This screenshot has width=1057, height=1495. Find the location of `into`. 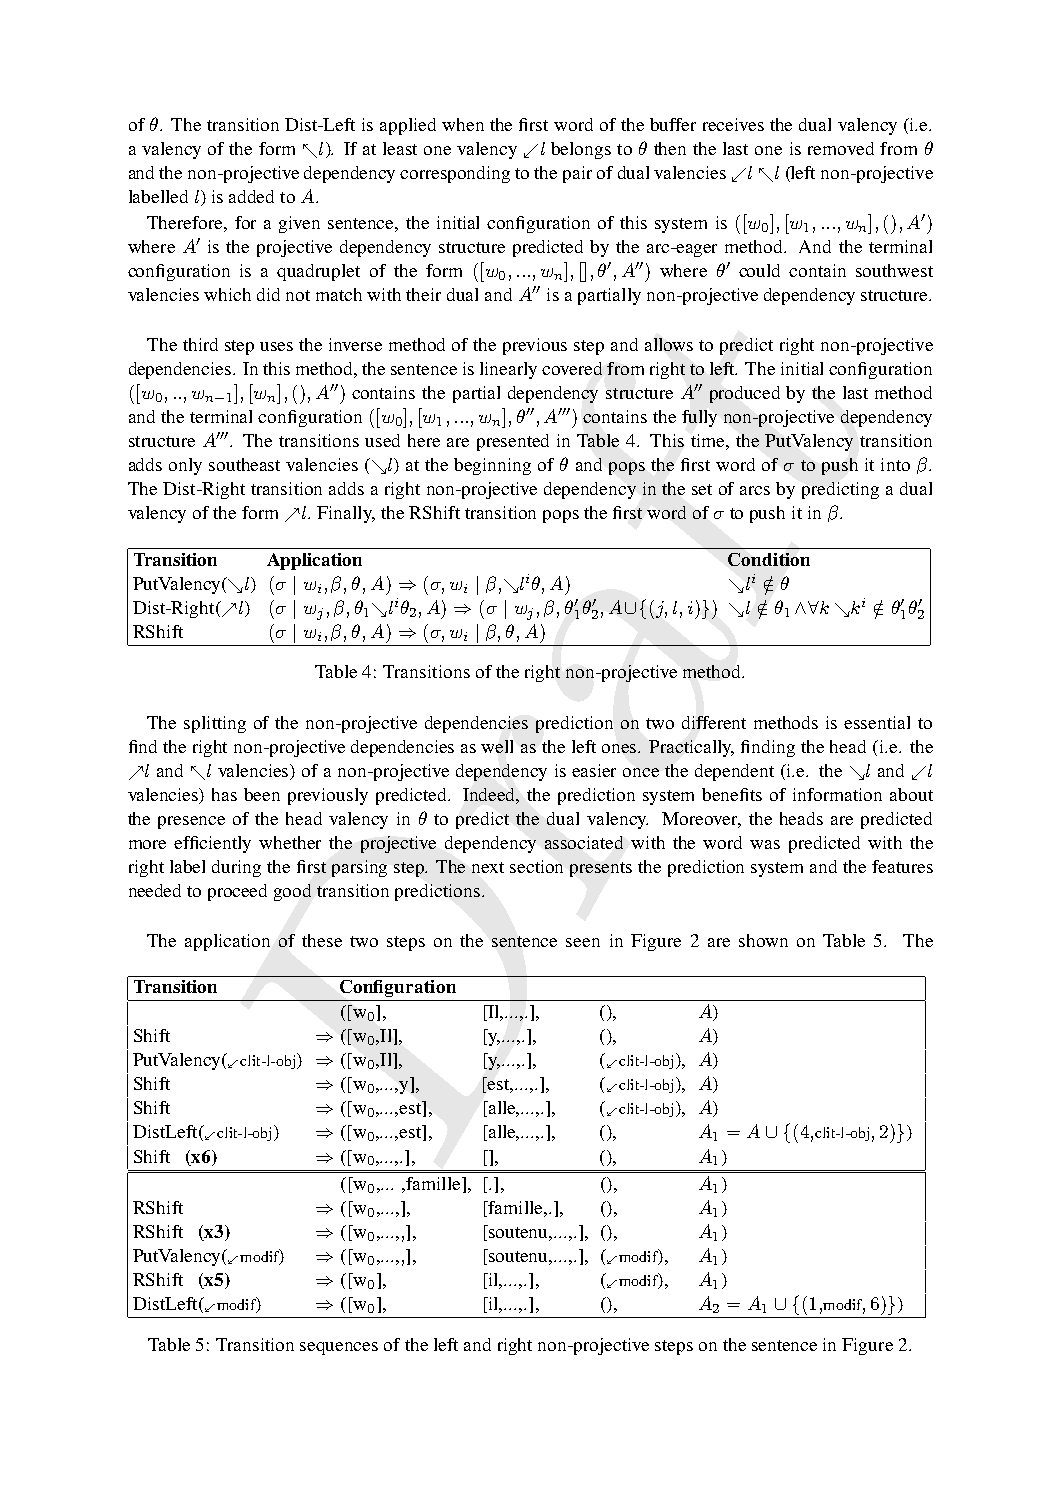

into is located at coordinates (895, 464).
